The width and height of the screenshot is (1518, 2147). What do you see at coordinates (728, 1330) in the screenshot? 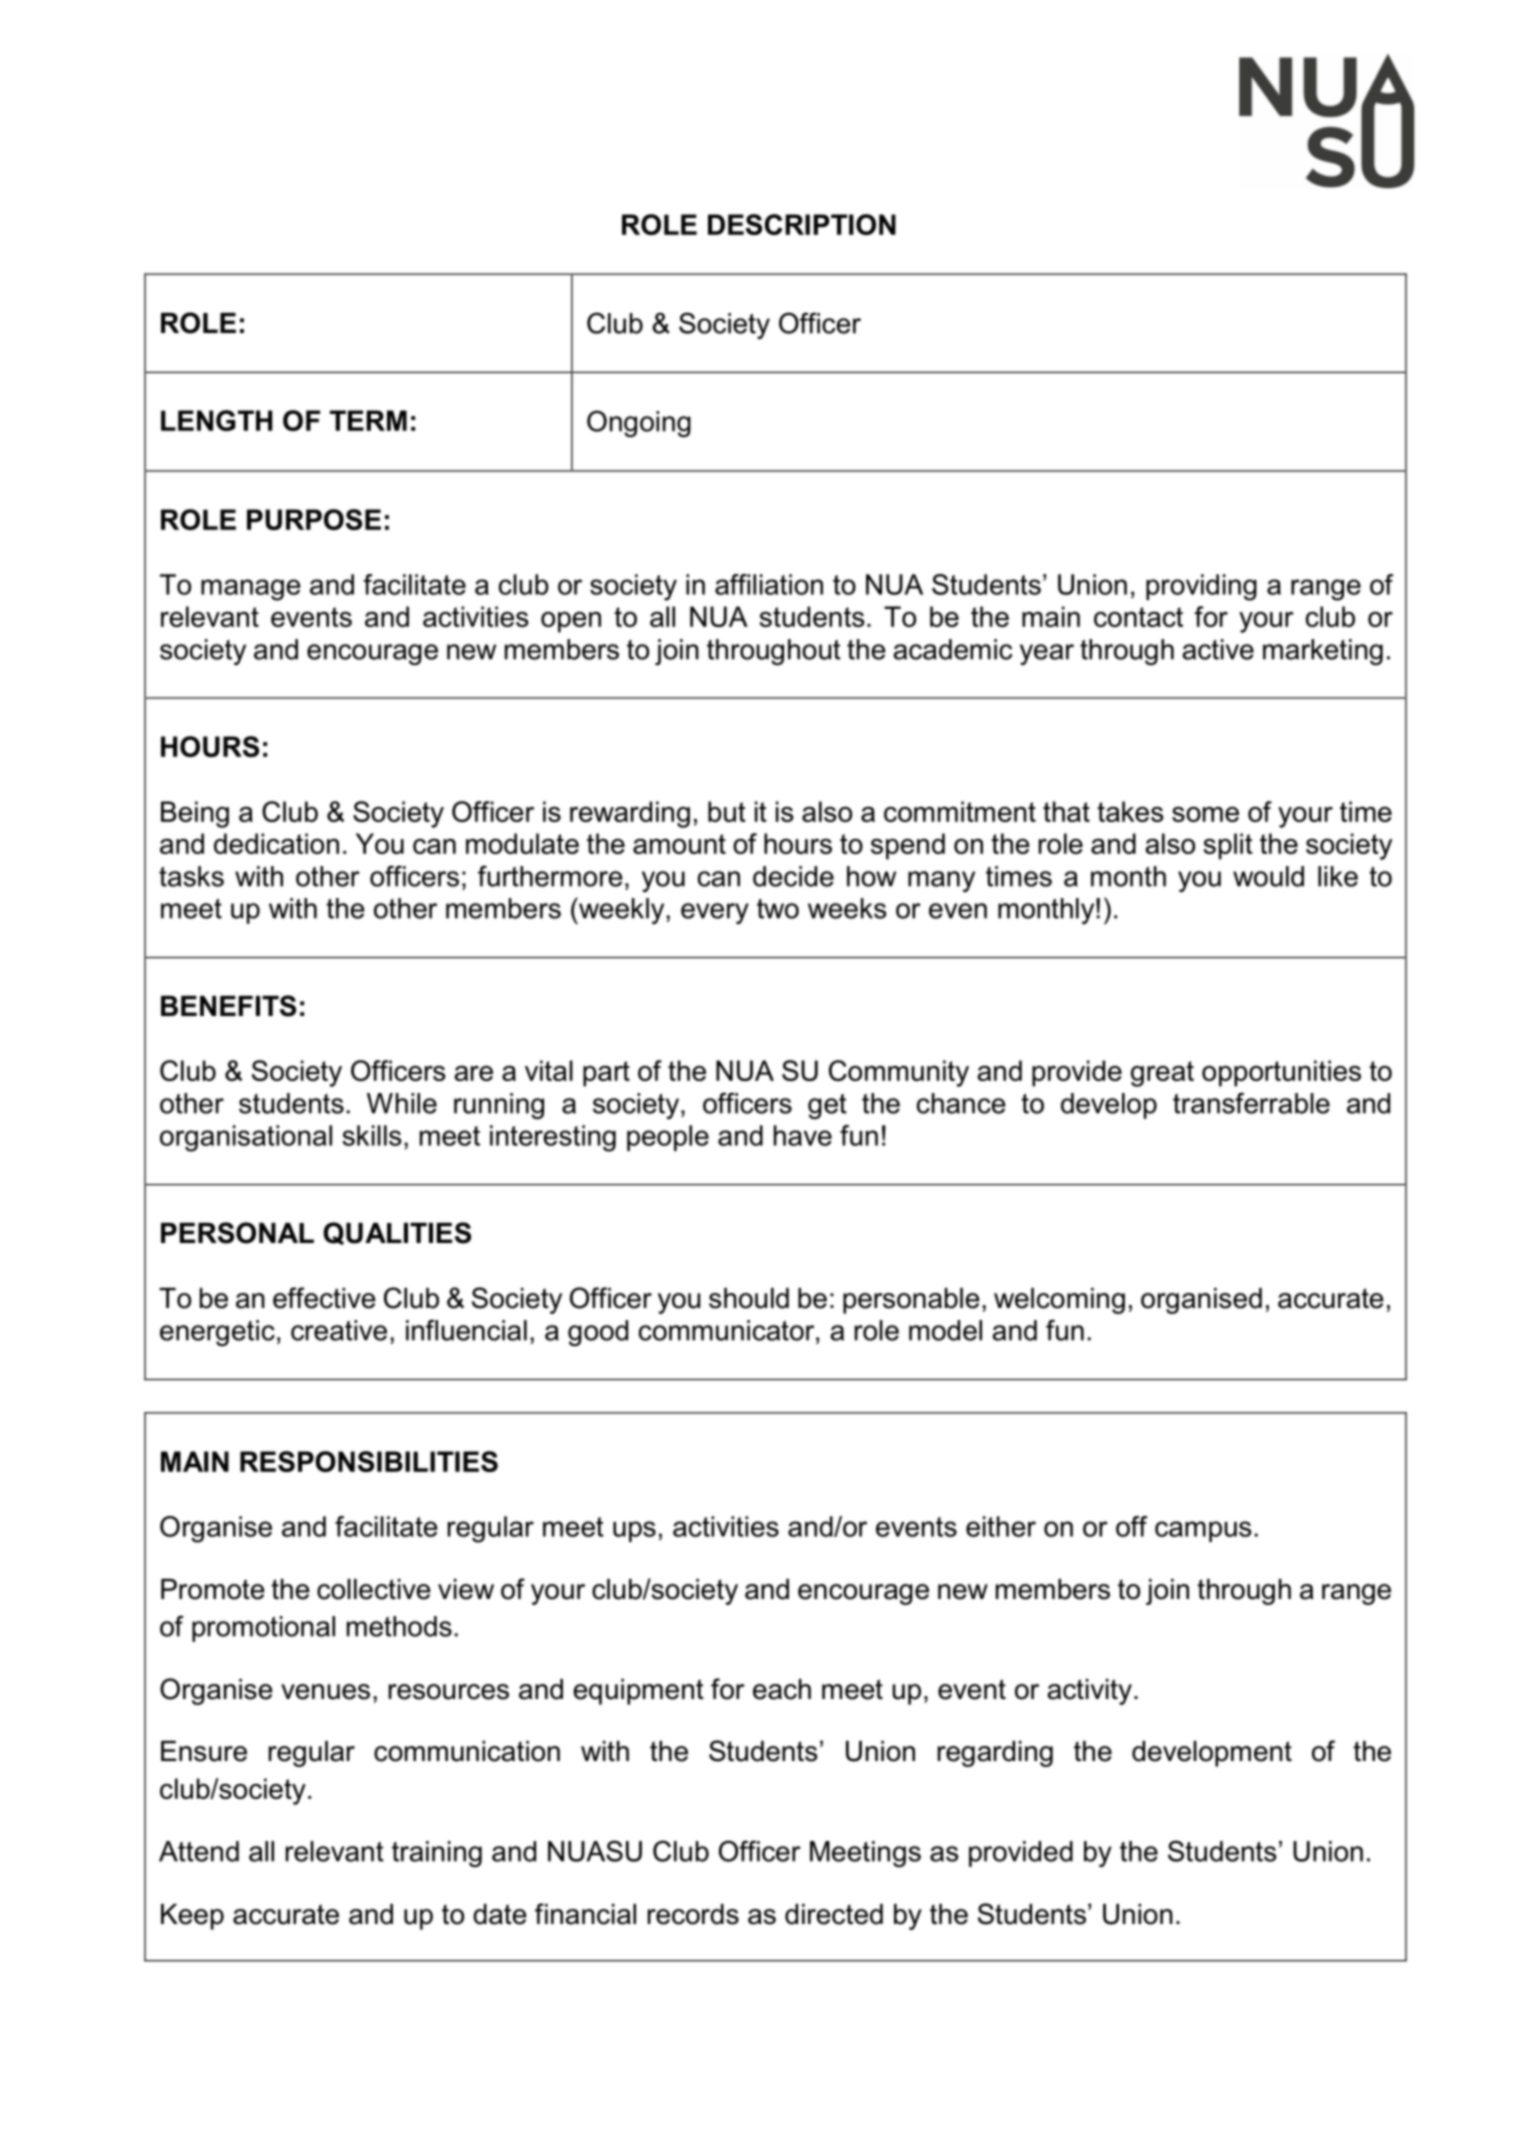
I see `communicator` at bounding box center [728, 1330].
